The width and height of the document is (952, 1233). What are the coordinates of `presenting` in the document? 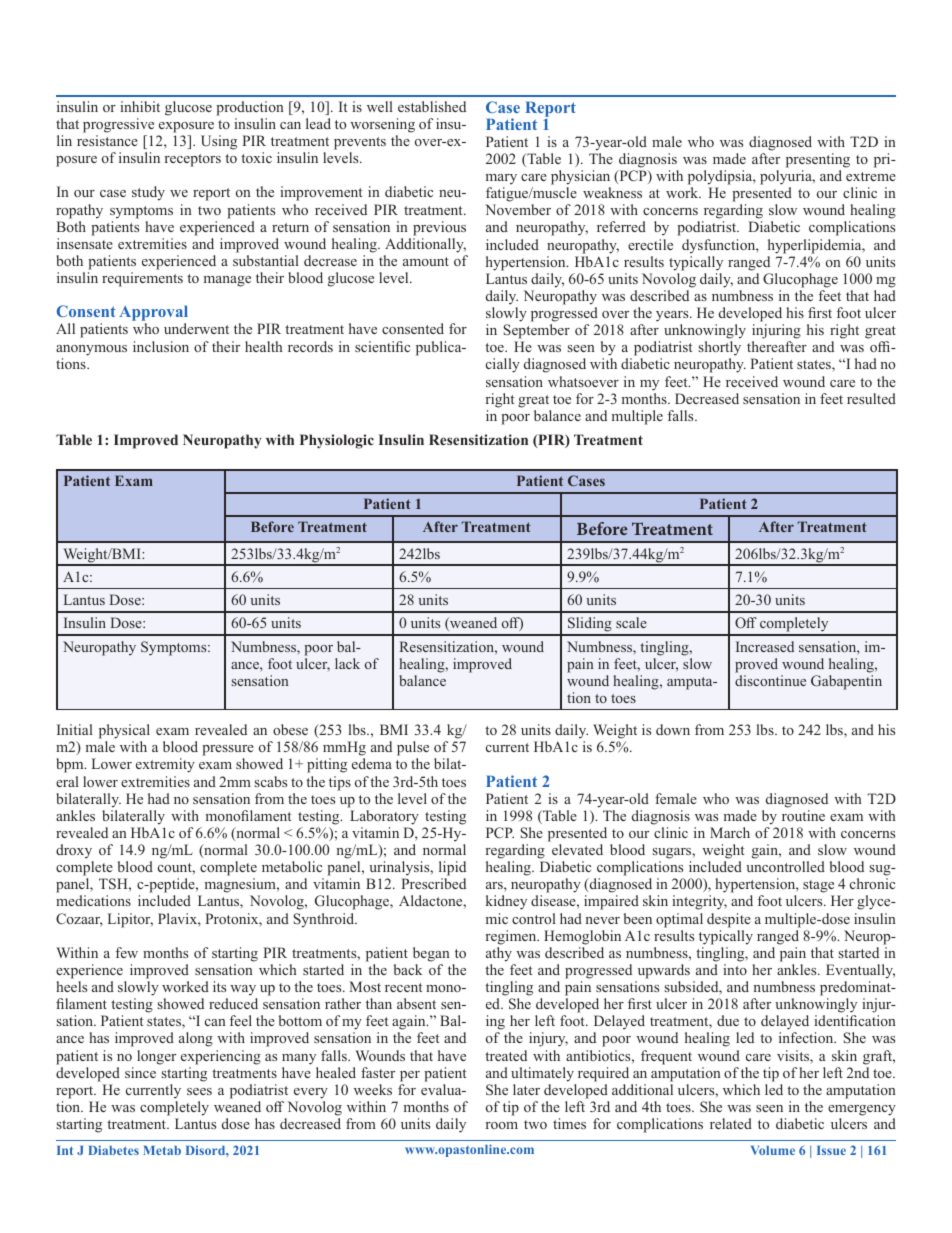 It's located at (818, 160).
